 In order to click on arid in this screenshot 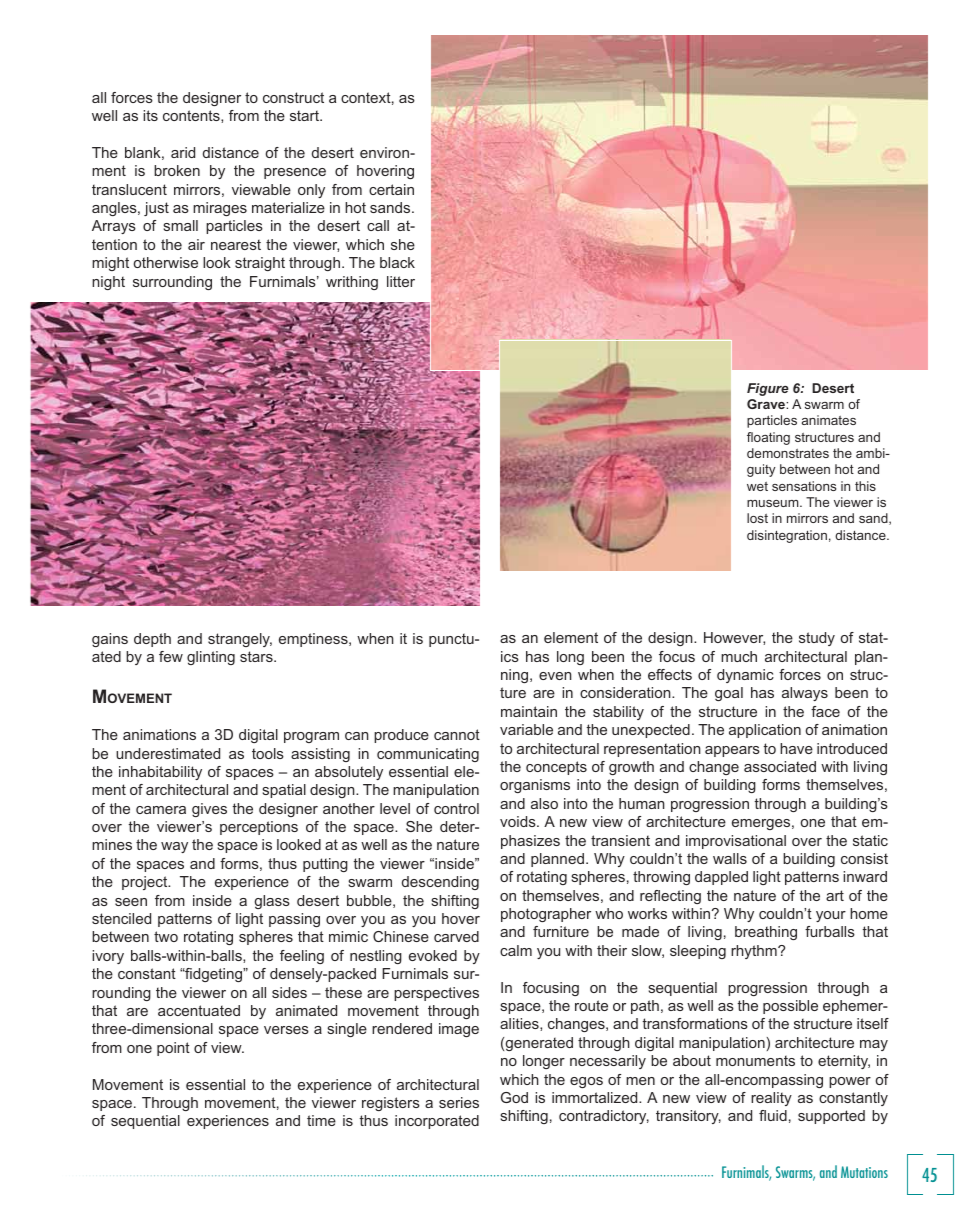, I will do `click(183, 152)`.
